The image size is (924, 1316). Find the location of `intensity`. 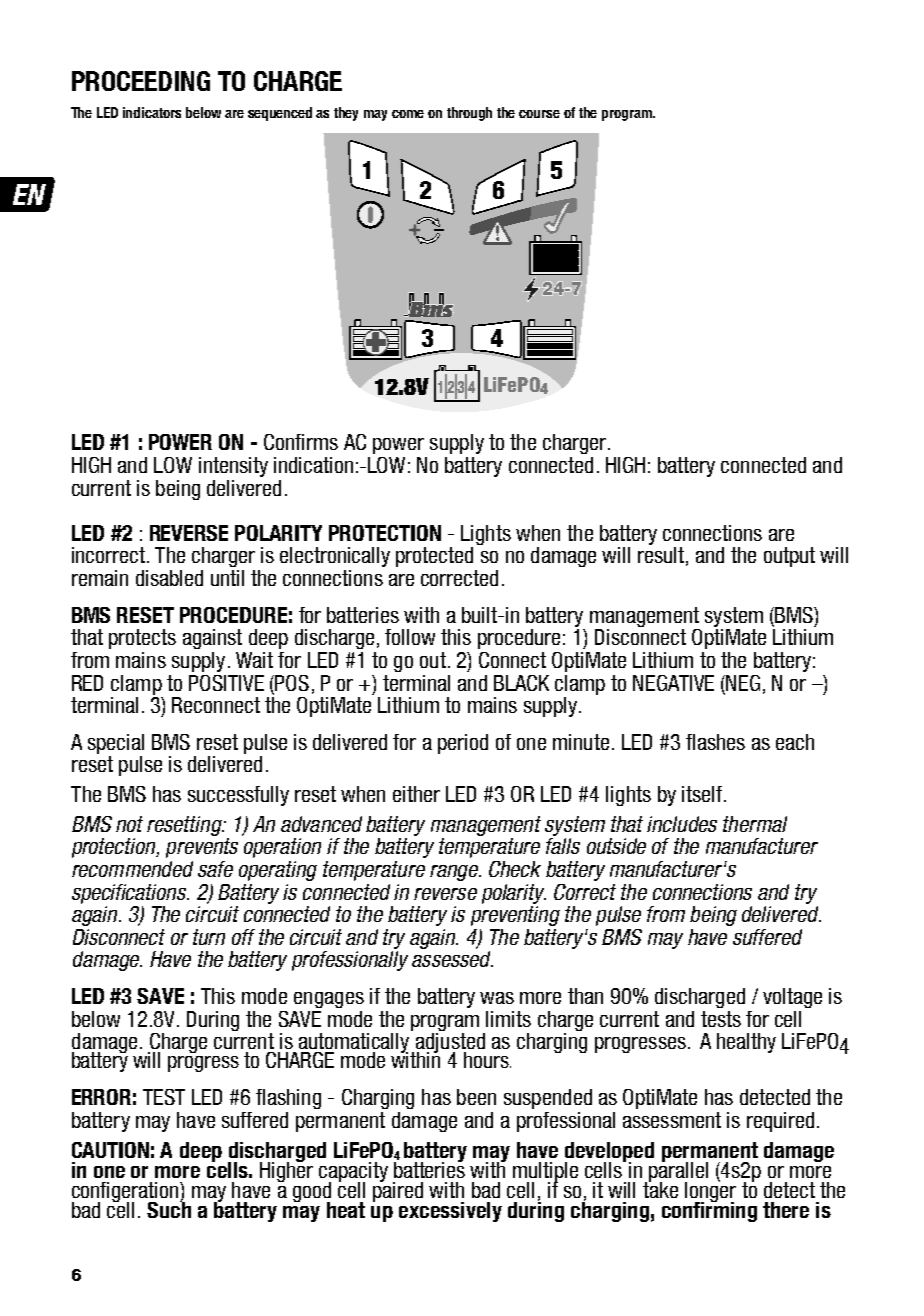

intensity is located at coordinates (233, 467).
